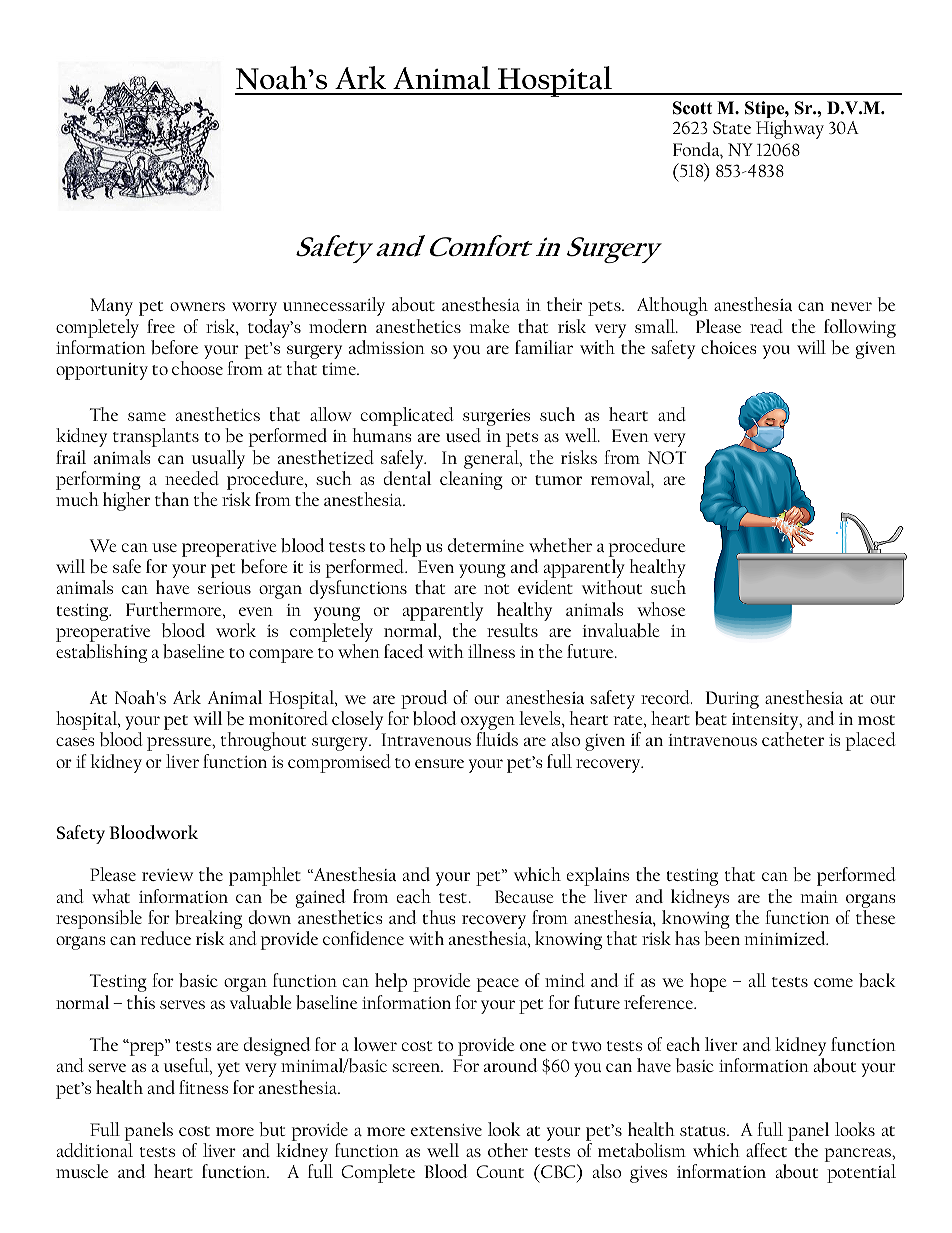  I want to click on catheter, so click(793, 739).
